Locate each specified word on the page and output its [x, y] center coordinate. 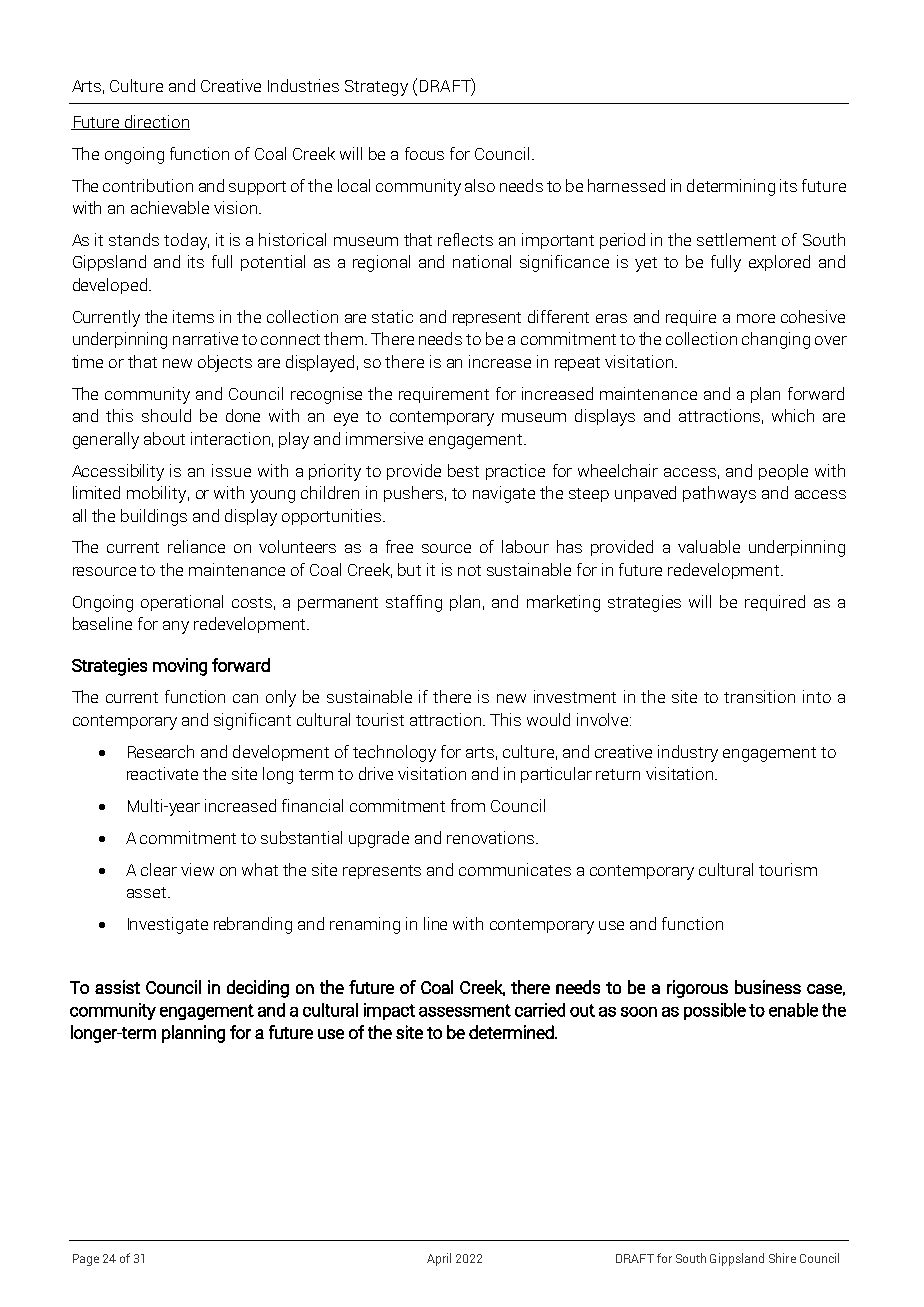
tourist [380, 719]
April [439, 1259]
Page [86, 1260]
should [166, 415]
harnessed [626, 185]
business [768, 987]
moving [180, 667]
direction [156, 122]
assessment [465, 1010]
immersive [384, 438]
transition [759, 696]
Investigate [168, 925]
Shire [782, 1258]
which [793, 415]
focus [424, 153]
